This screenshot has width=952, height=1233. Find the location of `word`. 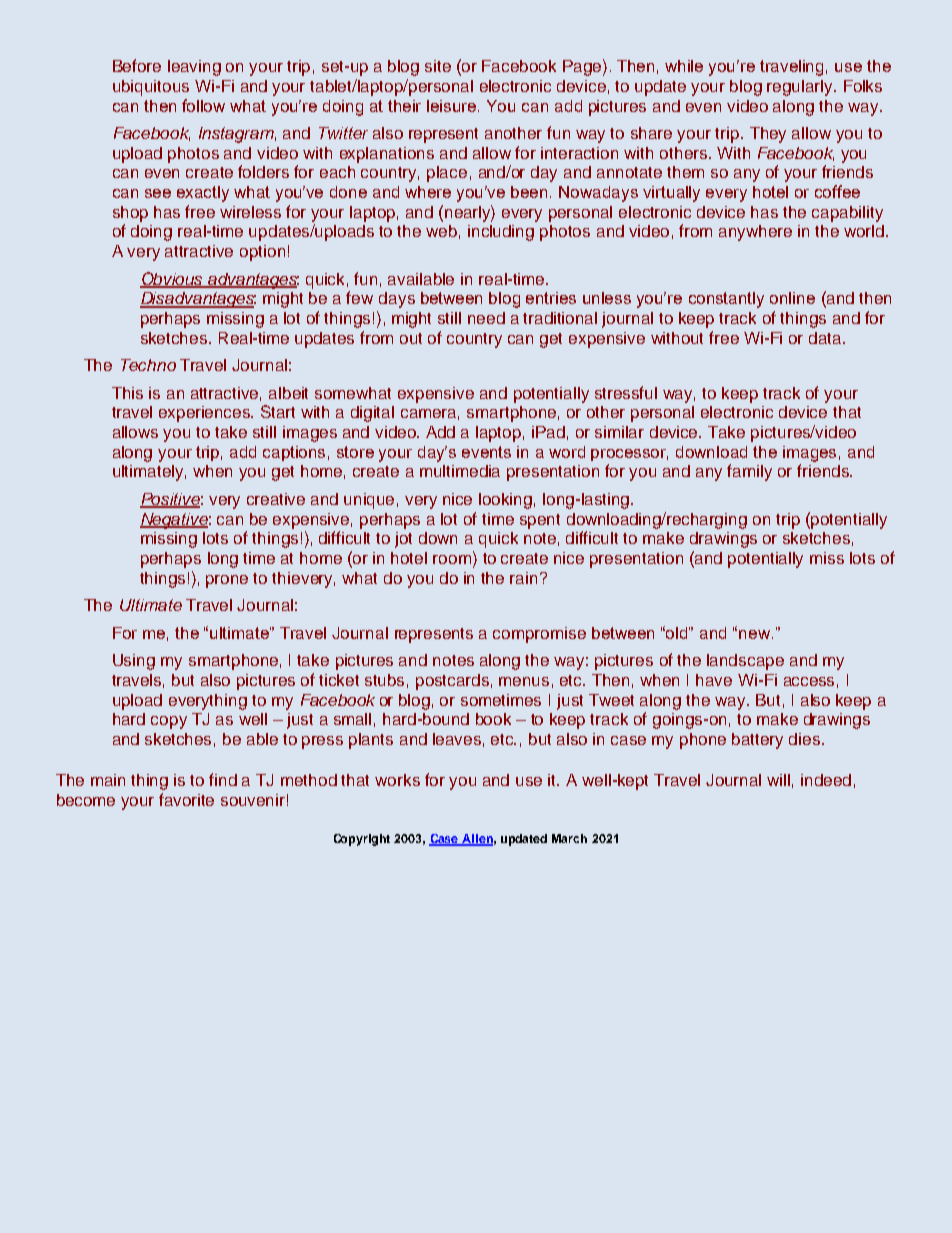

word is located at coordinates (567, 452).
